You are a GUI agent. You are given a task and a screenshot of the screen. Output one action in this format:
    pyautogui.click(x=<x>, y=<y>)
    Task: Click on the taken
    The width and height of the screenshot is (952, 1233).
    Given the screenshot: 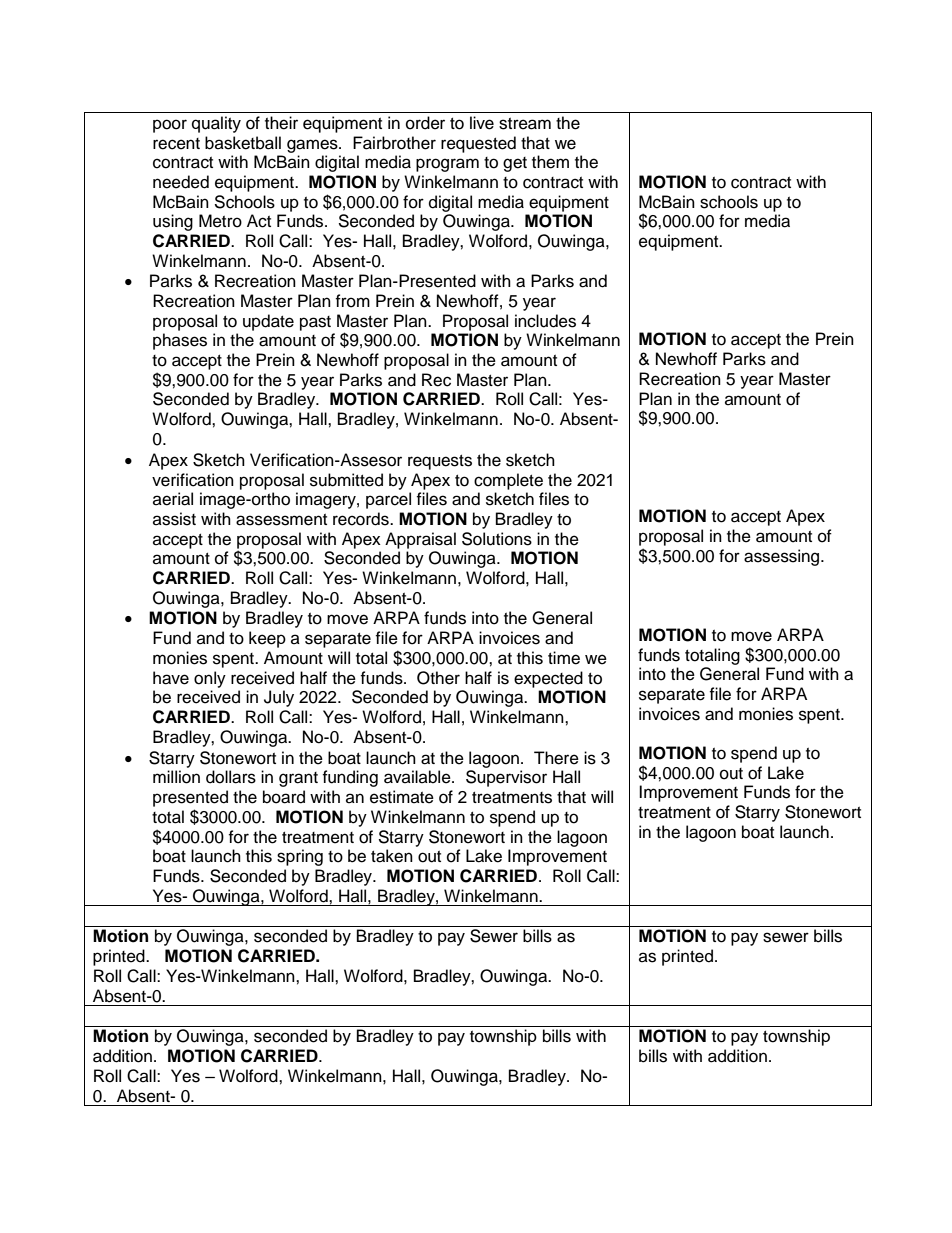 What is the action you would take?
    pyautogui.click(x=392, y=856)
